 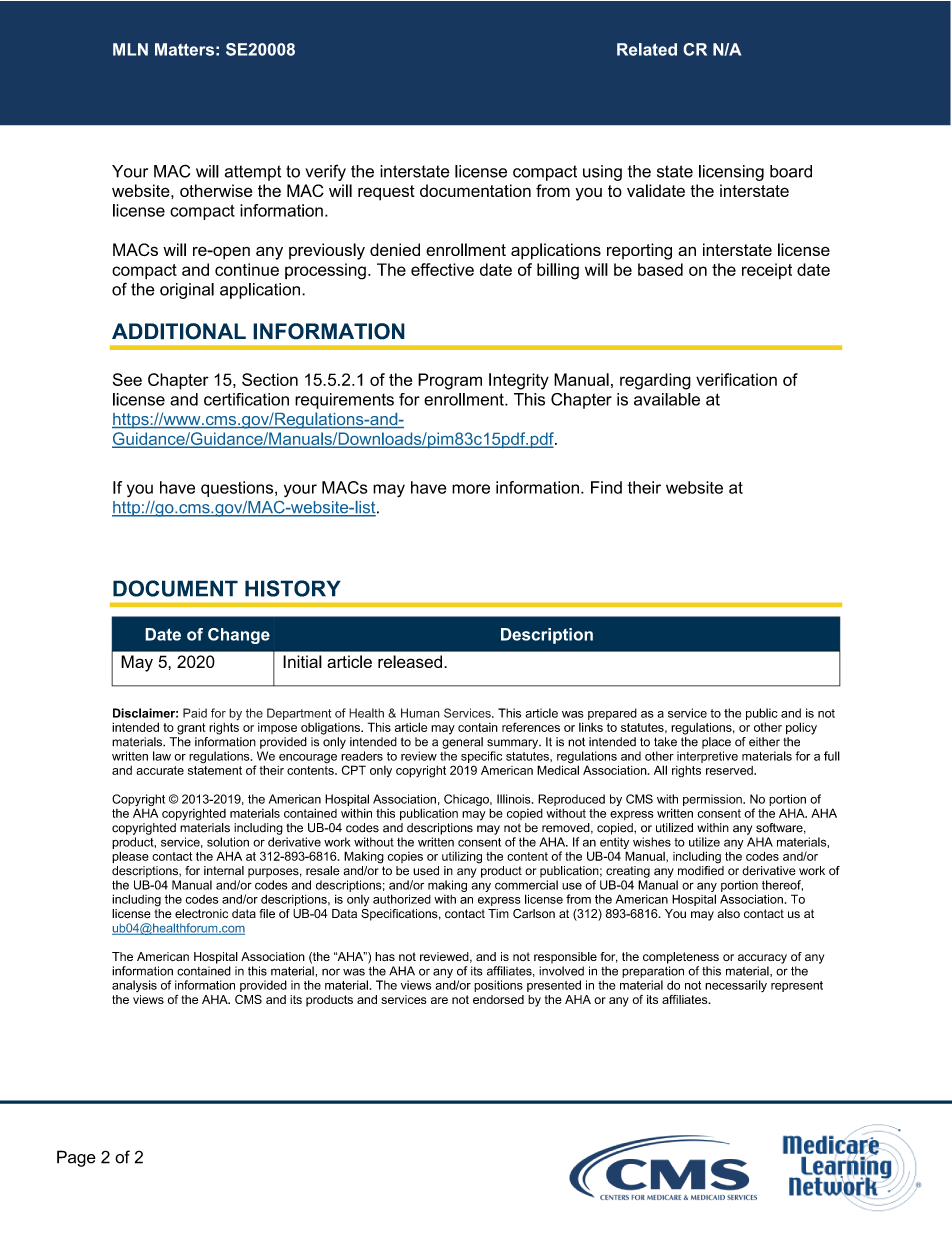 What do you see at coordinates (736, 379) in the screenshot?
I see `verification` at bounding box center [736, 379].
